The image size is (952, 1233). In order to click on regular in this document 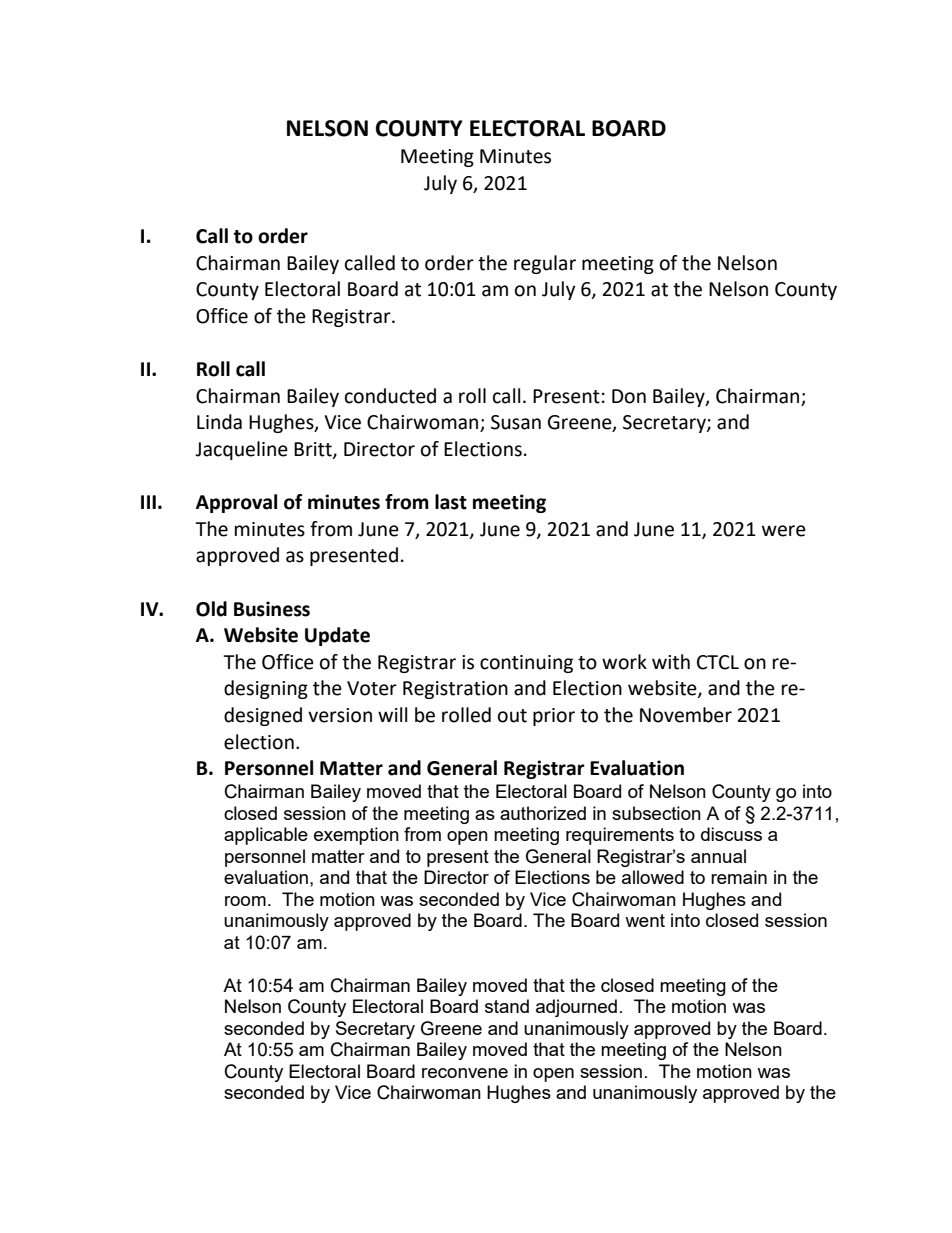, I will do `click(545, 264)`.
